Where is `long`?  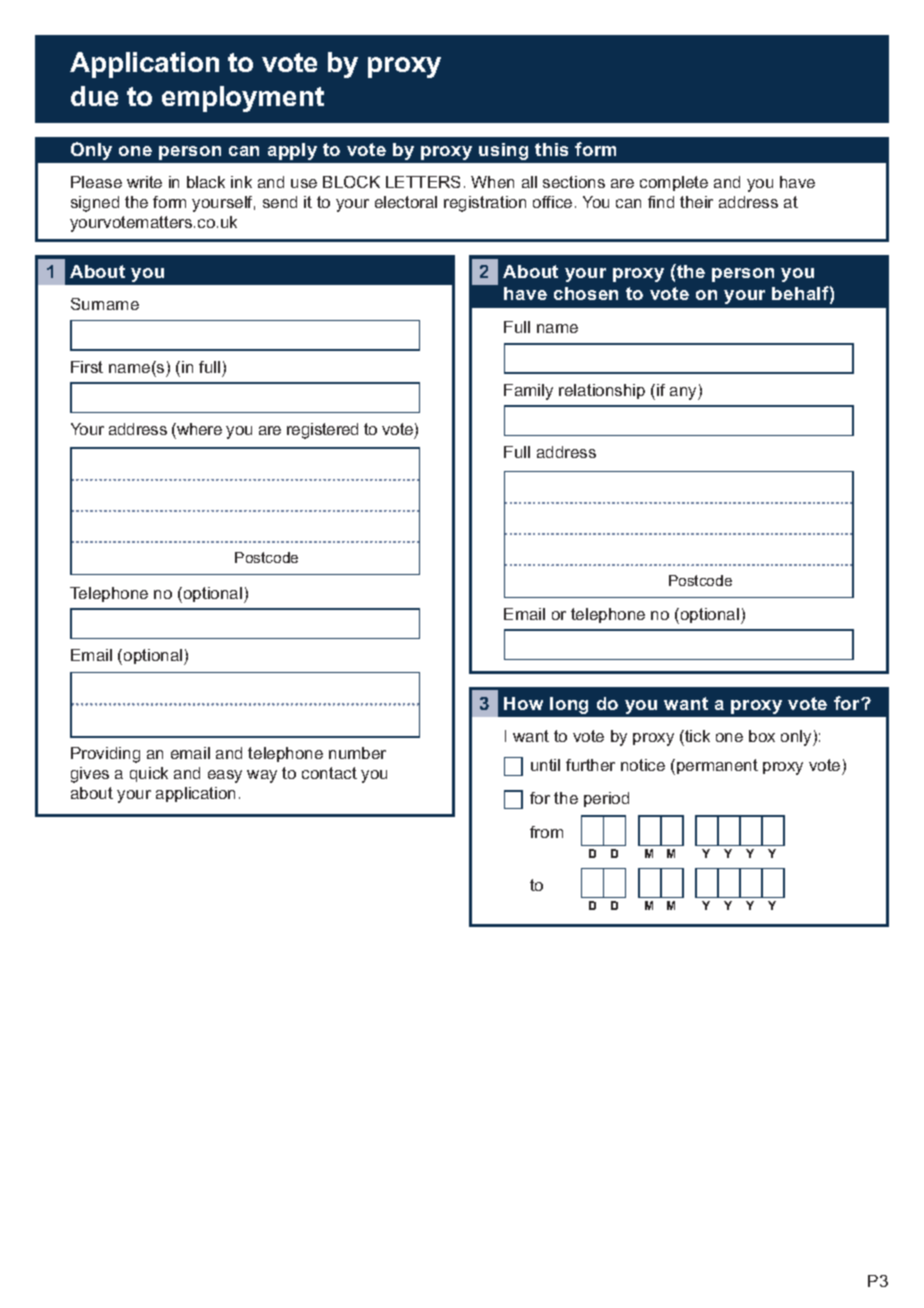 long is located at coordinates (569, 705).
